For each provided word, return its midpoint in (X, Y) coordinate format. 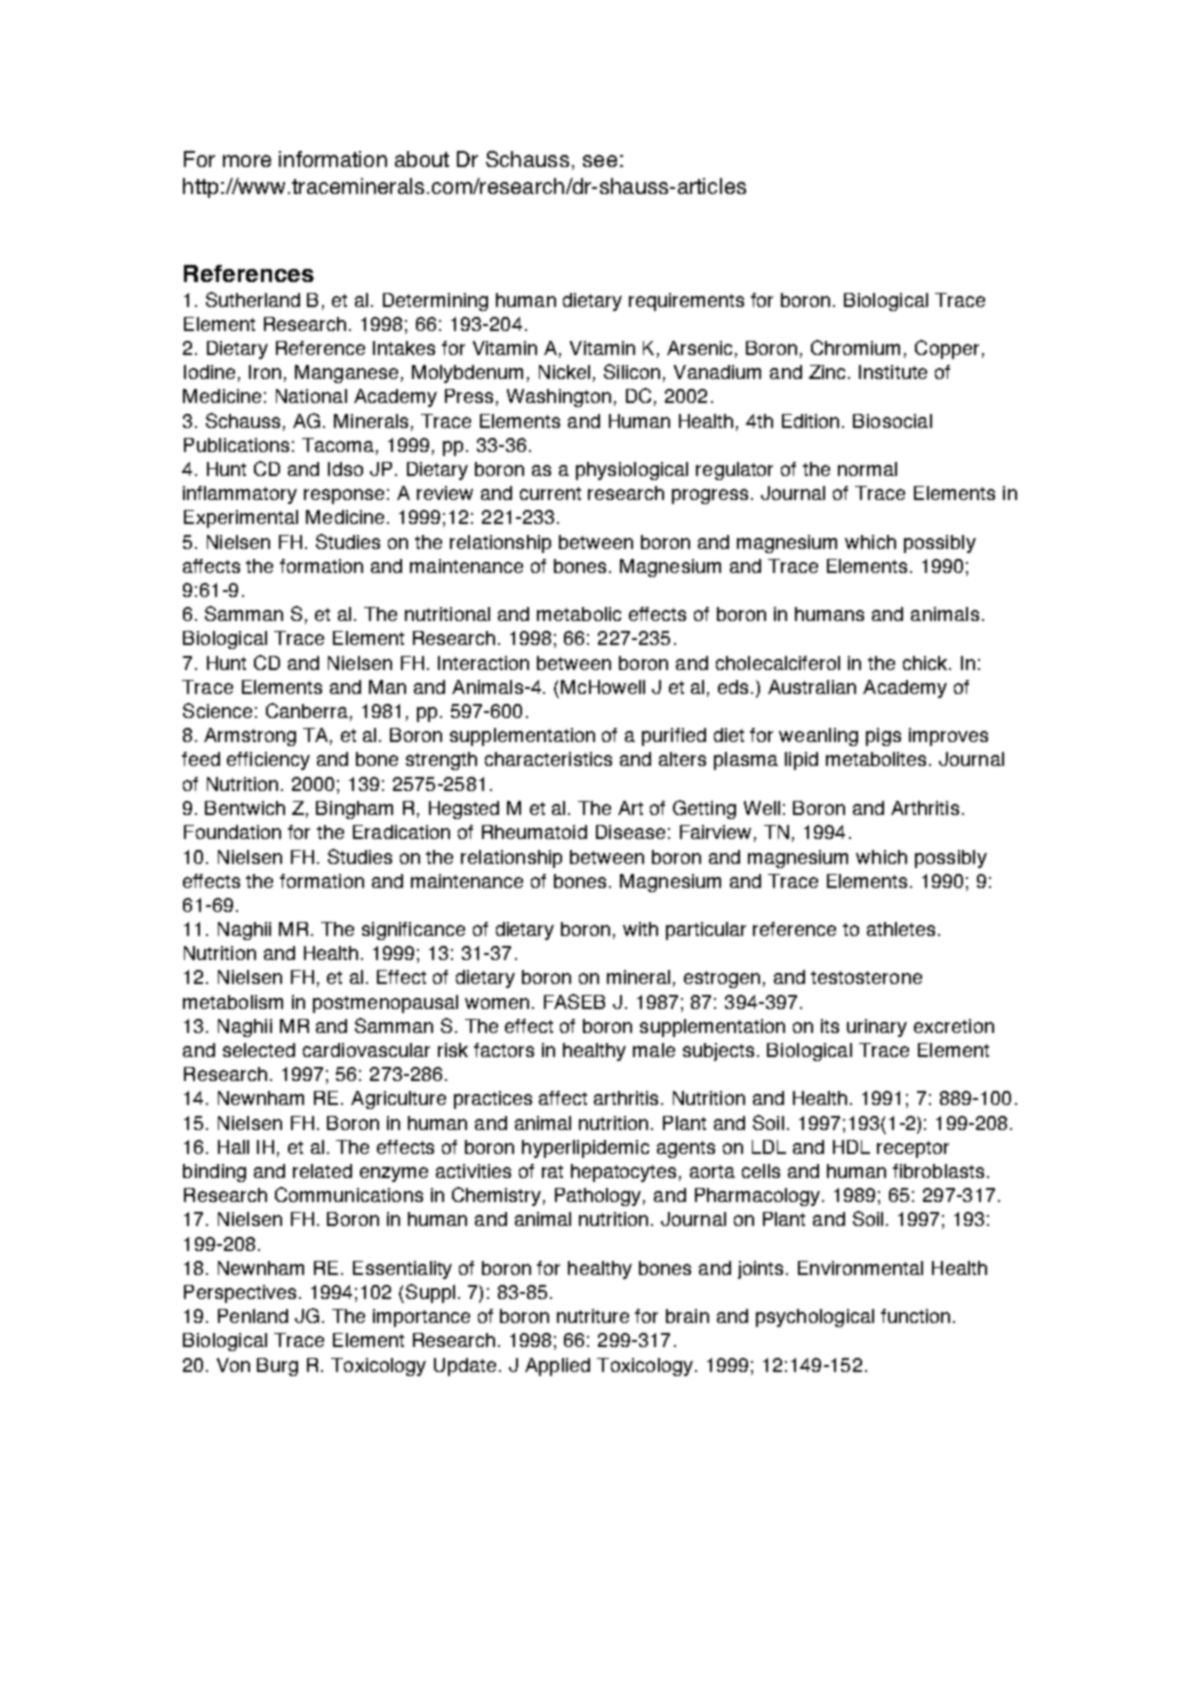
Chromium (855, 347)
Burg (277, 1367)
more (247, 161)
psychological (815, 1318)
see (600, 161)
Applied (557, 1367)
